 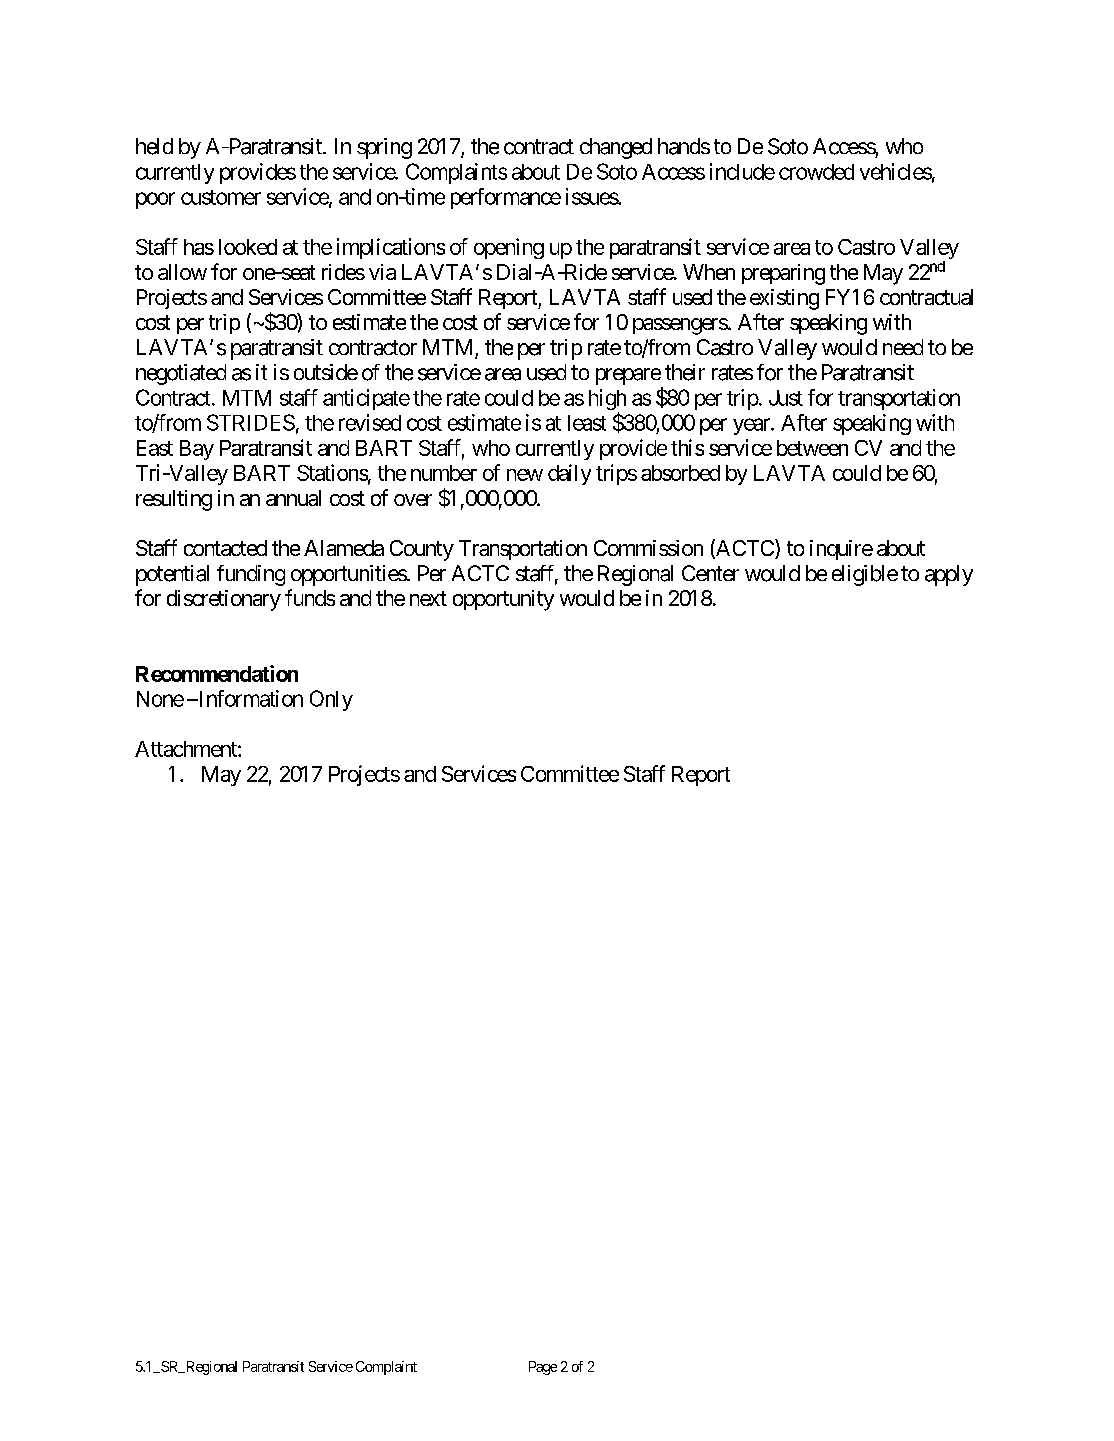 I want to click on Page, so click(x=543, y=1368).
